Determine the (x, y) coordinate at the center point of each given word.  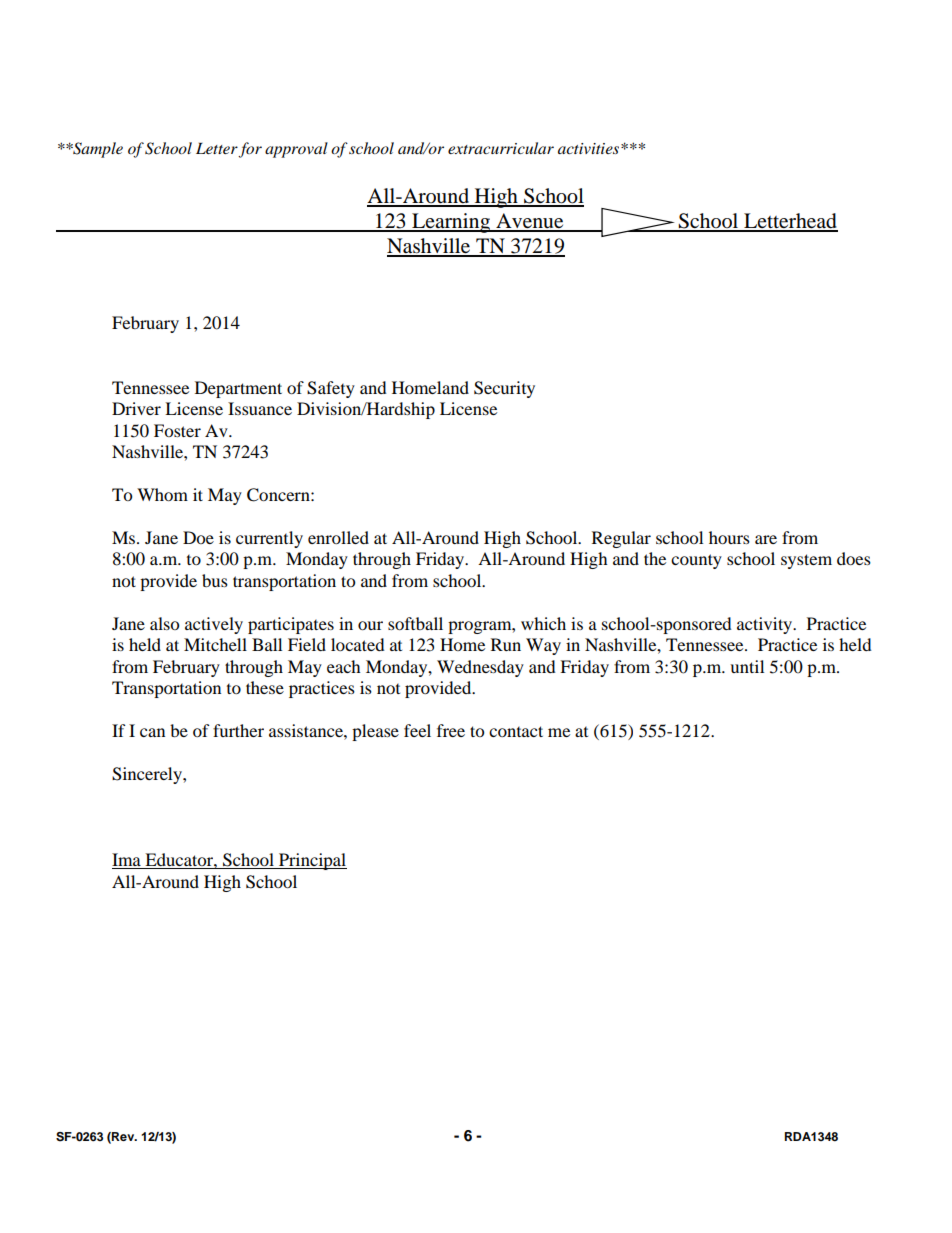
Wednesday (480, 668)
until (747, 666)
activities (590, 148)
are (766, 539)
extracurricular (501, 148)
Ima (127, 861)
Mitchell (215, 644)
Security (504, 389)
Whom (162, 494)
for (250, 150)
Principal (312, 861)
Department (238, 389)
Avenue (530, 222)
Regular (621, 539)
